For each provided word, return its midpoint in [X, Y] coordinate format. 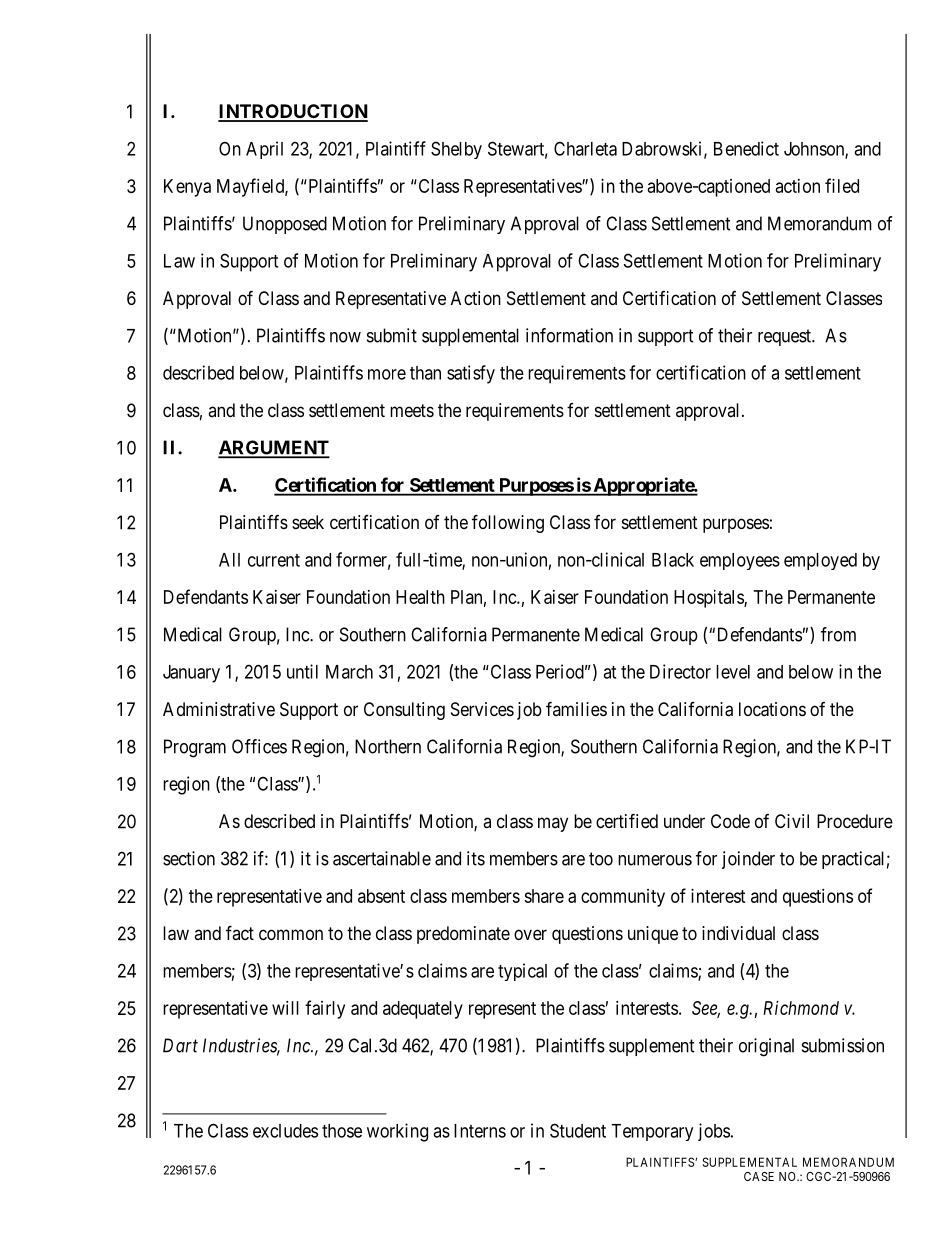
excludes [285, 1131]
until [302, 671]
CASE [759, 1176]
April [264, 150]
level [733, 672]
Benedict [746, 148]
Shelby [456, 150]
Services [482, 709]
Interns [480, 1131]
